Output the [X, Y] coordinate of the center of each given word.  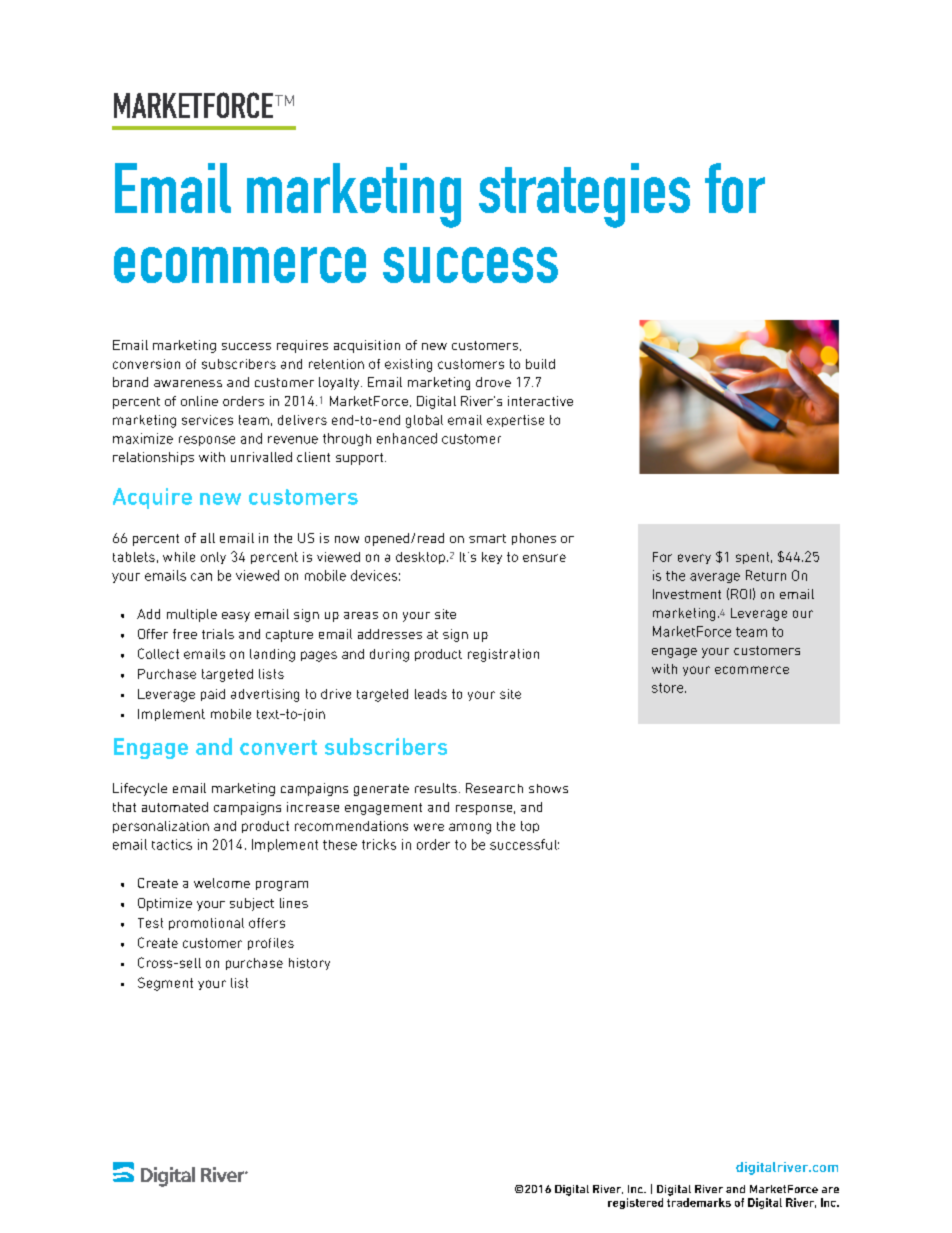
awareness [188, 383]
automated [175, 807]
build [540, 364]
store [669, 688]
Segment [165, 984]
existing [408, 365]
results [436, 788]
